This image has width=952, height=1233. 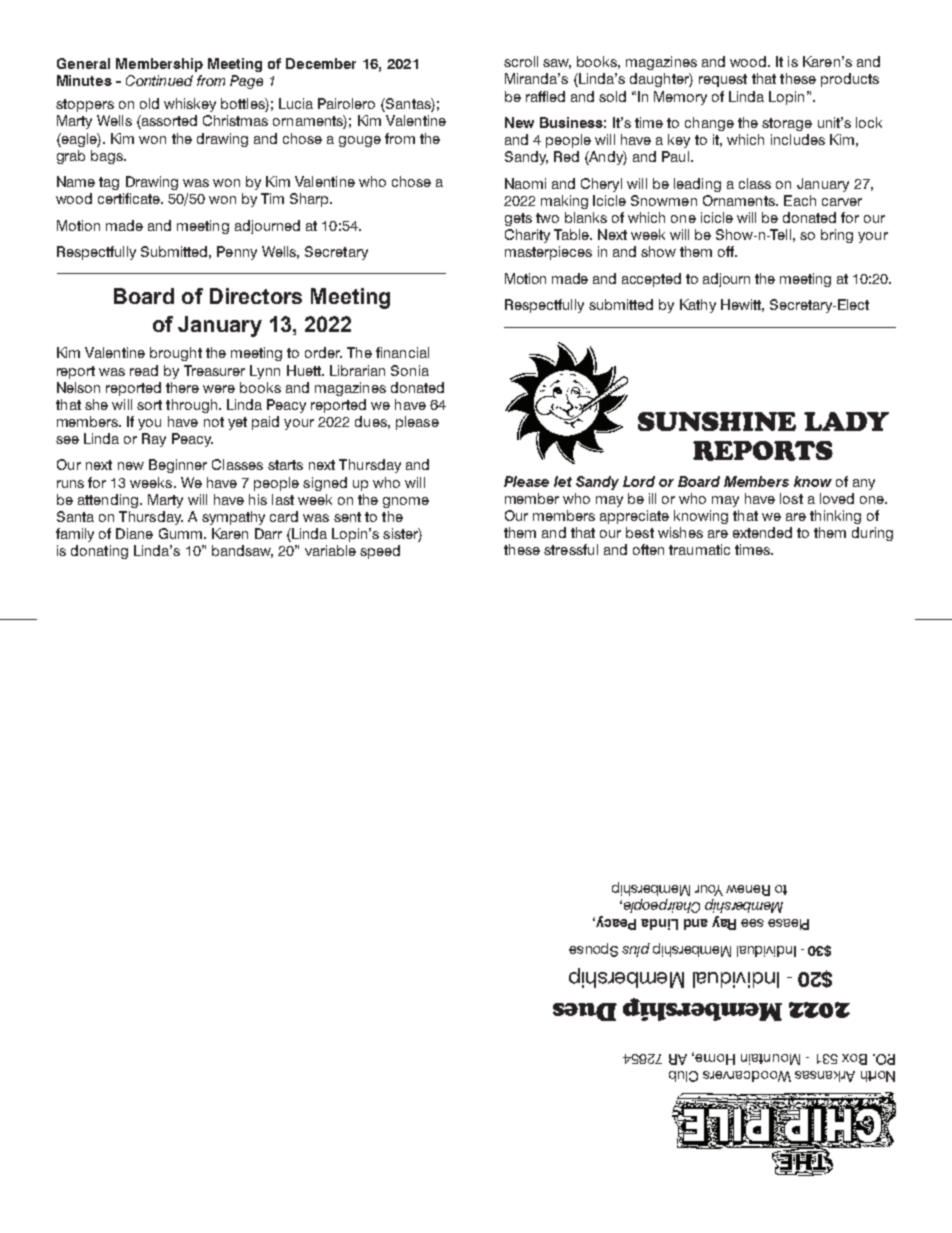 What do you see at coordinates (182, 387) in the image?
I see `there` at bounding box center [182, 387].
